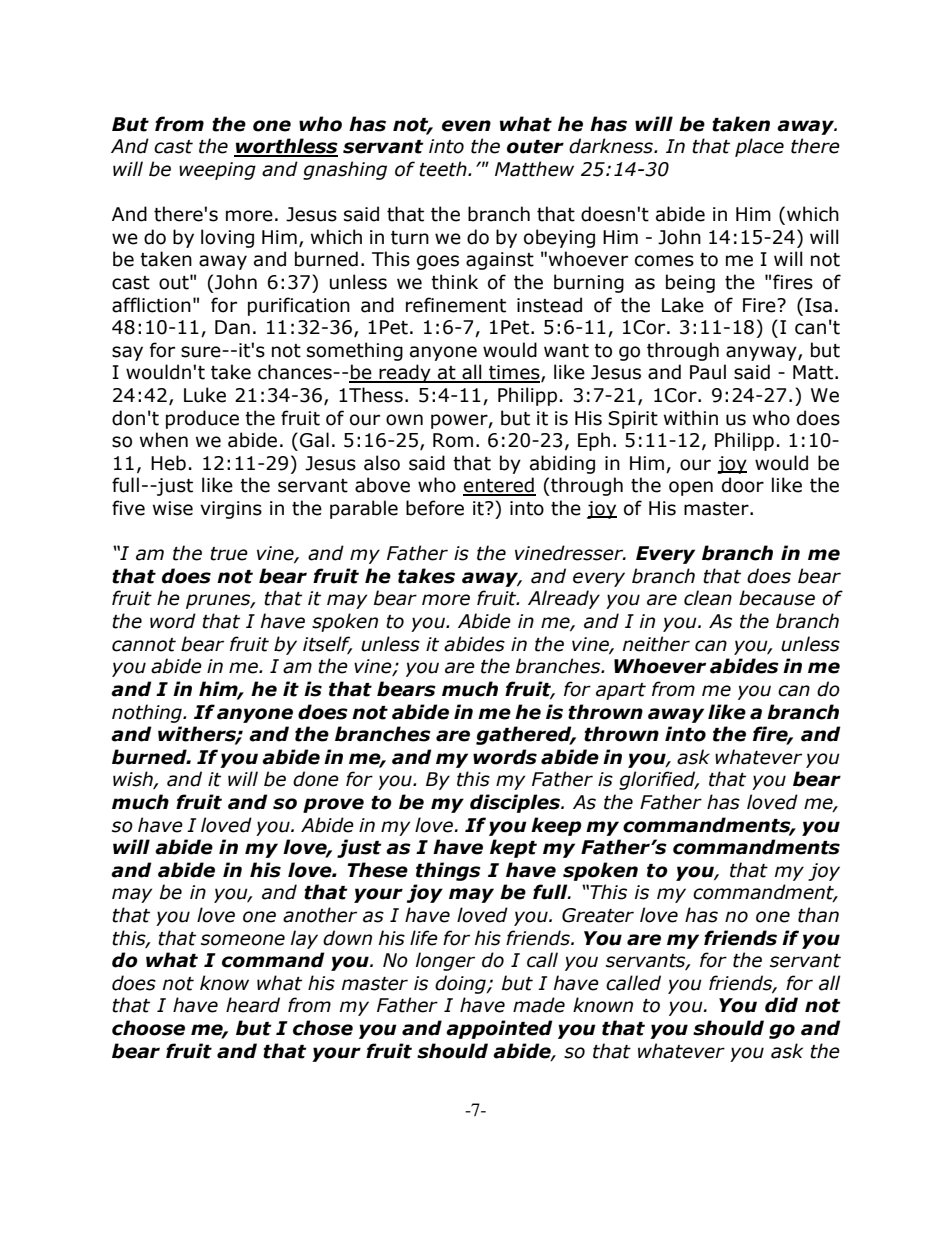 The image size is (952, 1233). Describe the element at coordinates (217, 171) in the screenshot. I see `weeping` at that location.
